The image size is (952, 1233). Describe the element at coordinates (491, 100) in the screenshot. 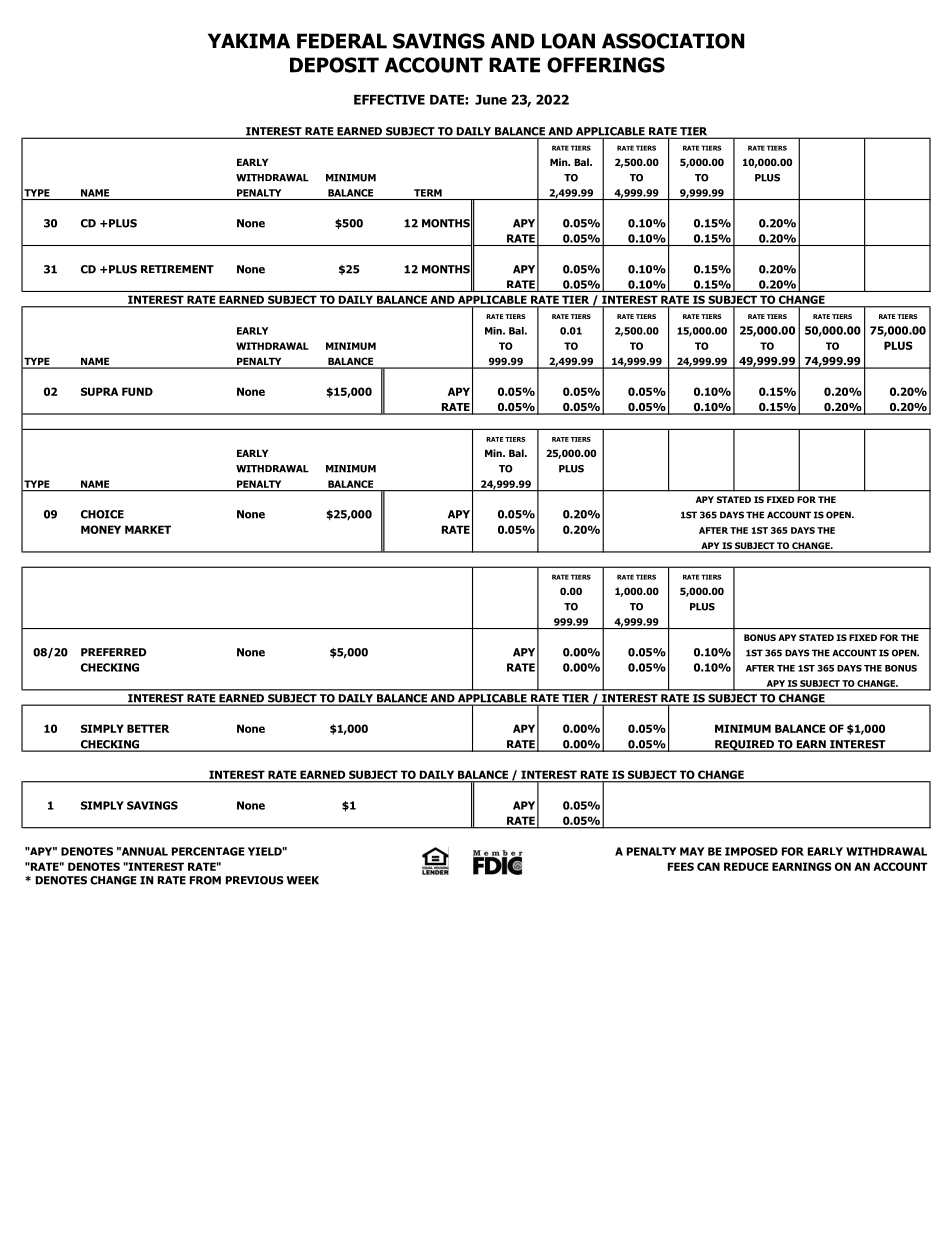

I see `June` at that location.
